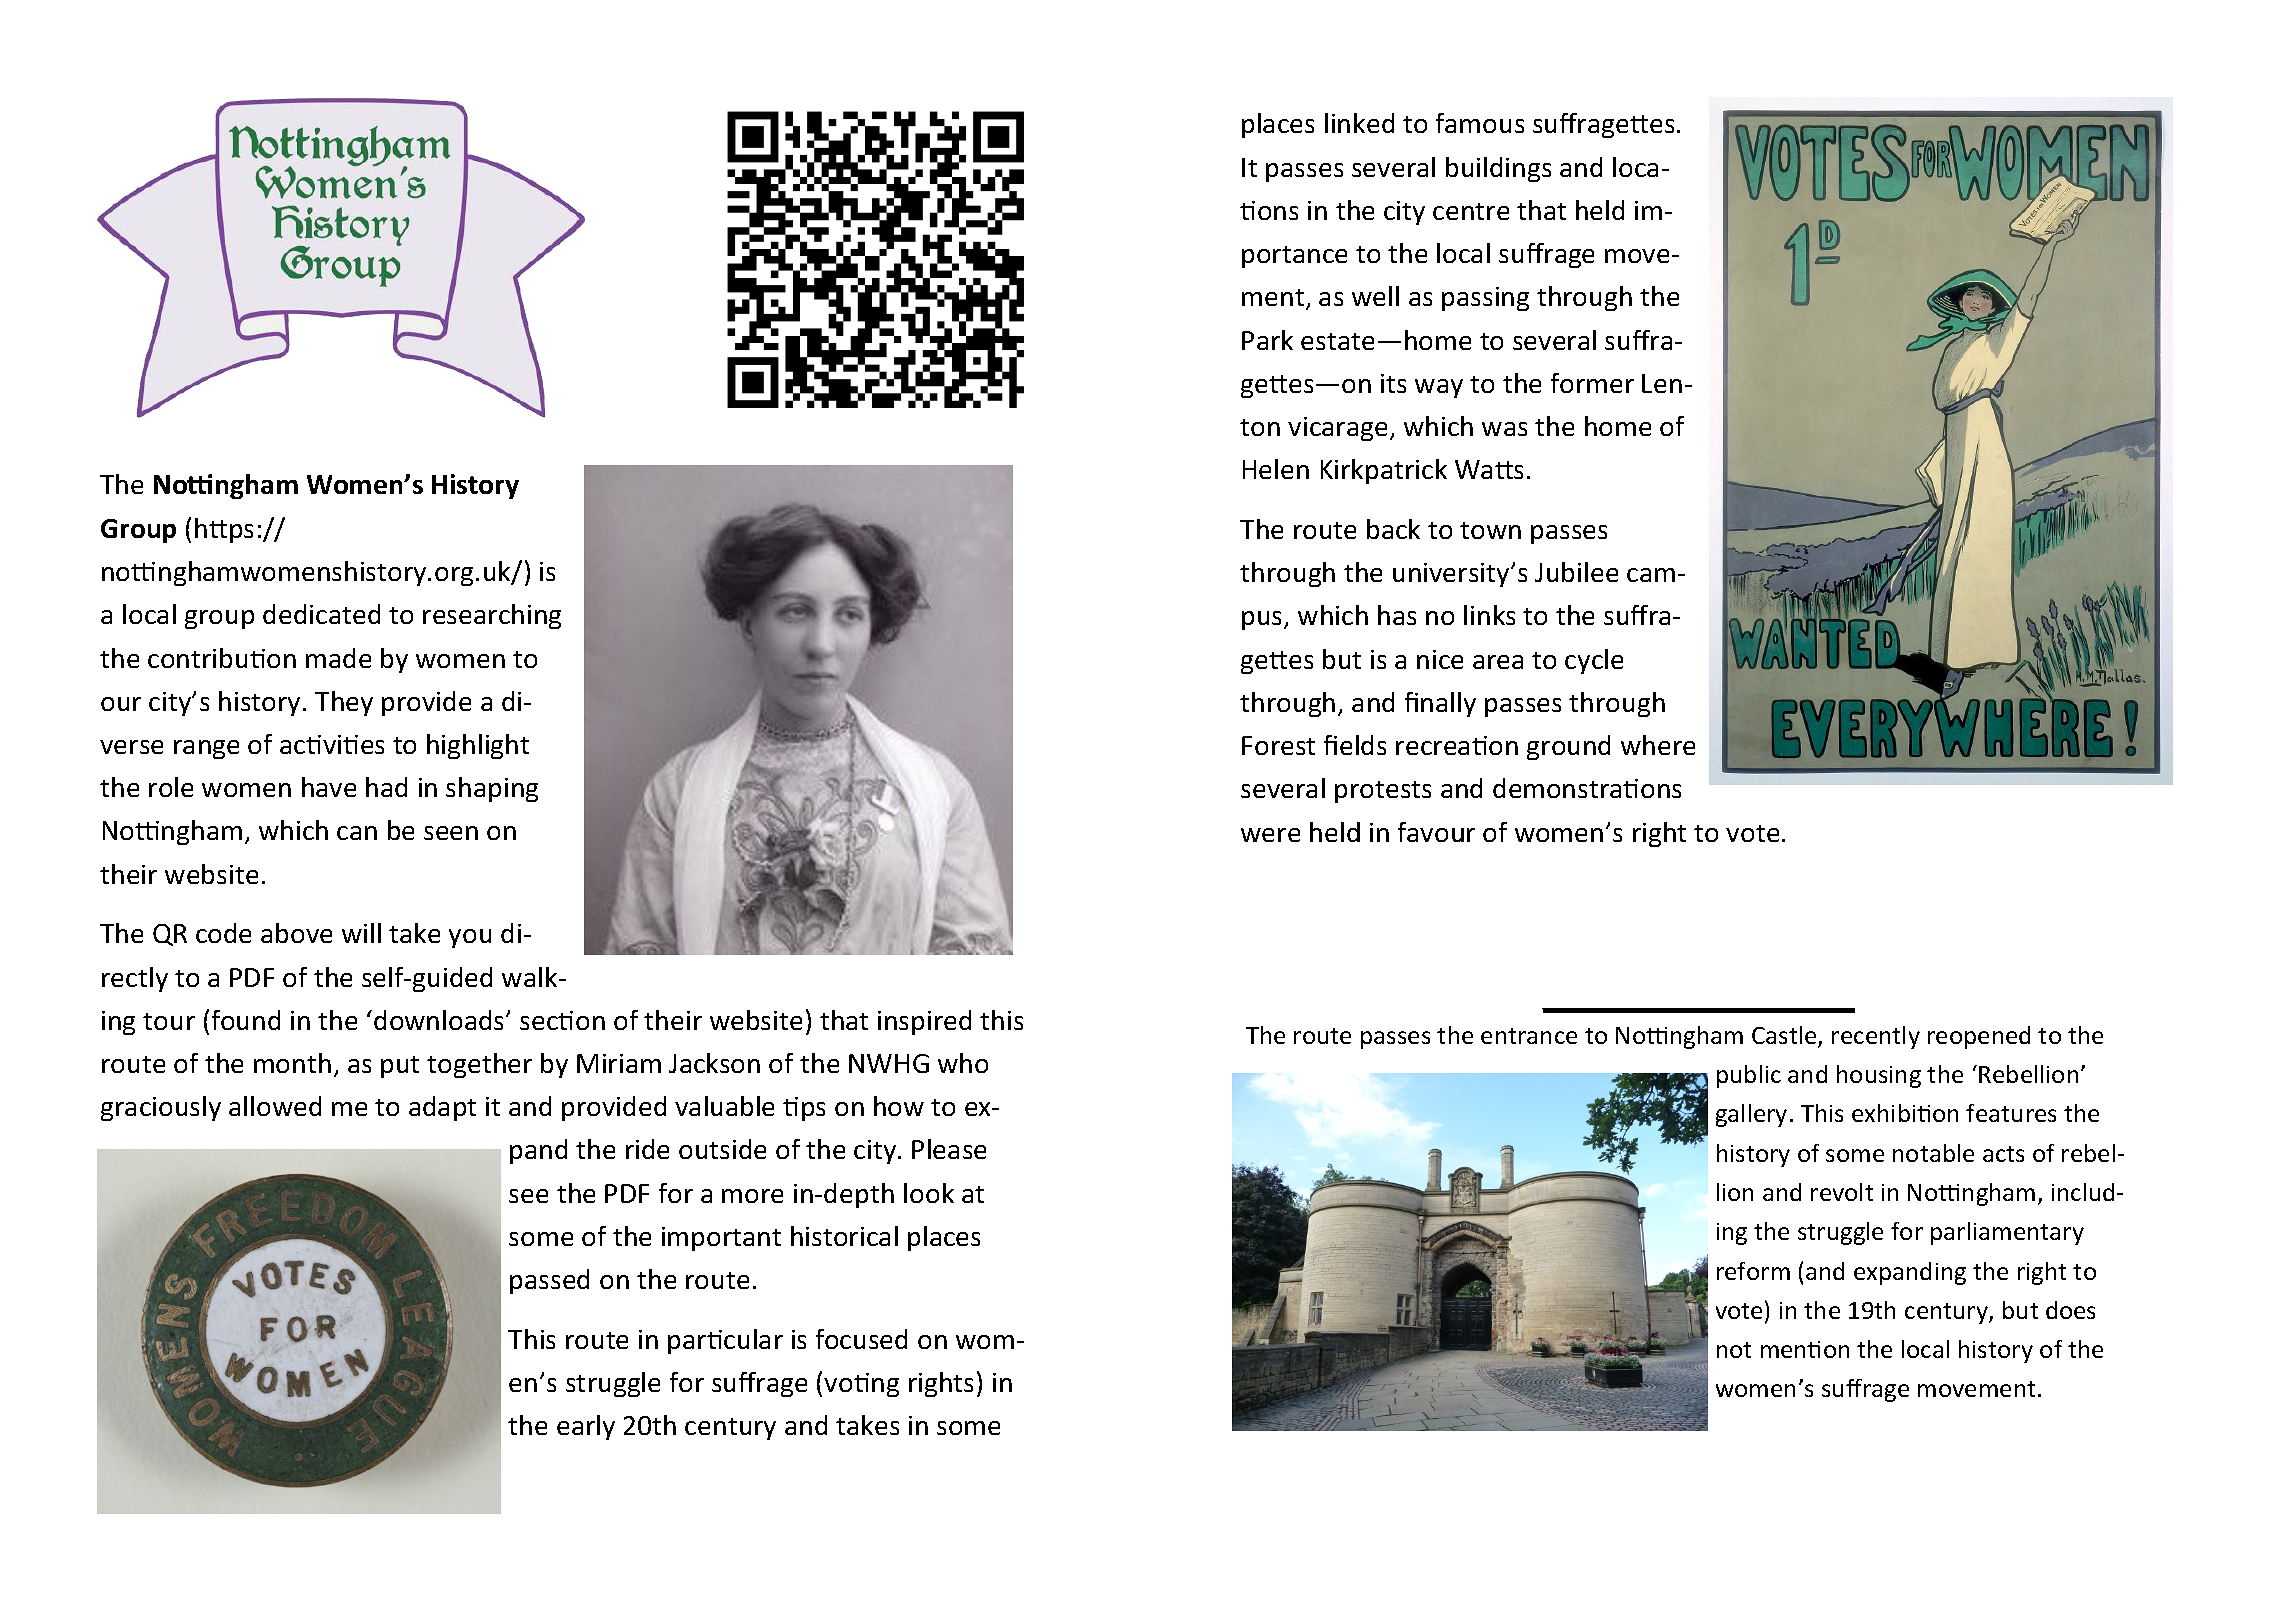  I want to click on does, so click(2070, 1310).
